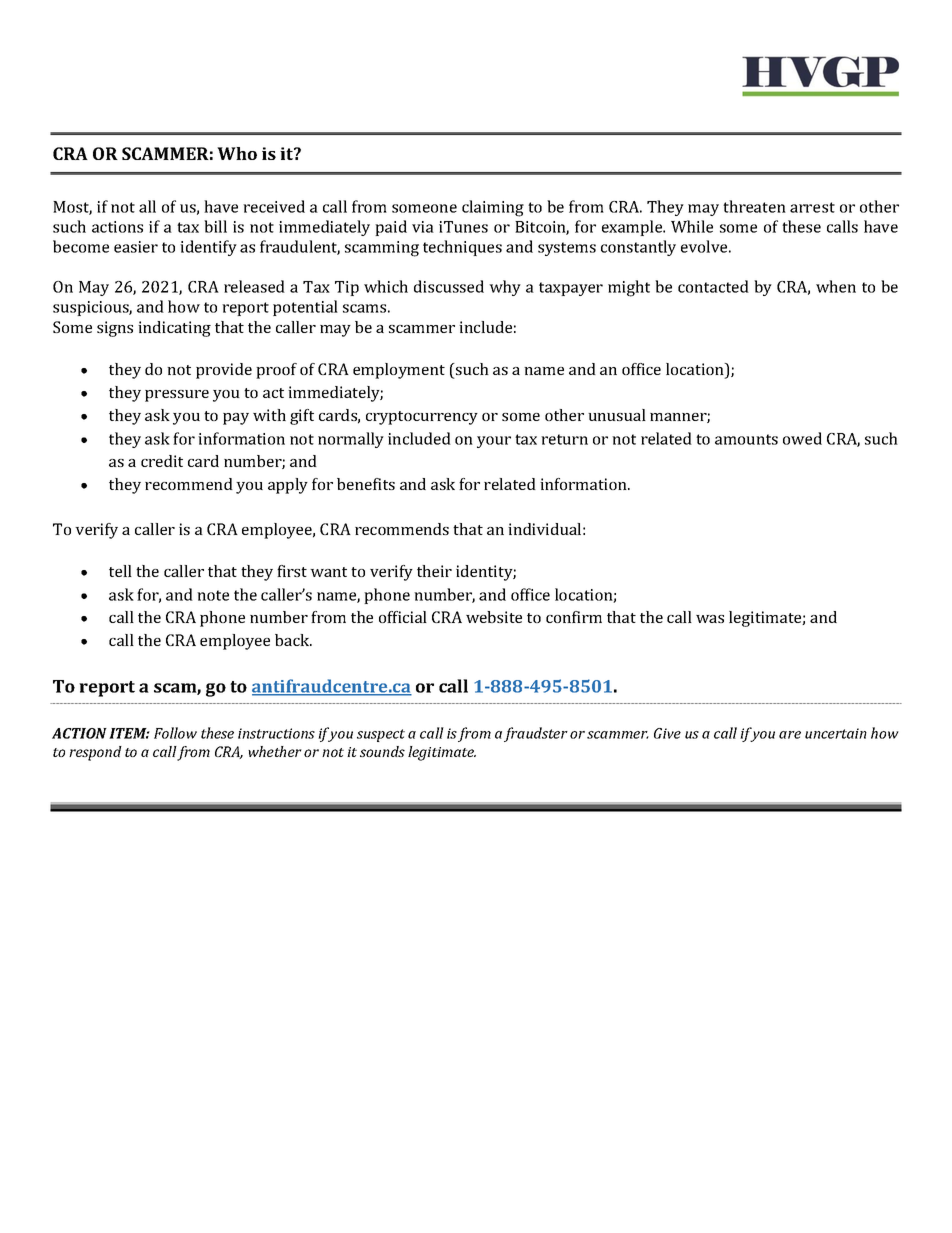 The height and width of the image is (1233, 952). Describe the element at coordinates (754, 206) in the image. I see `threaten` at that location.
